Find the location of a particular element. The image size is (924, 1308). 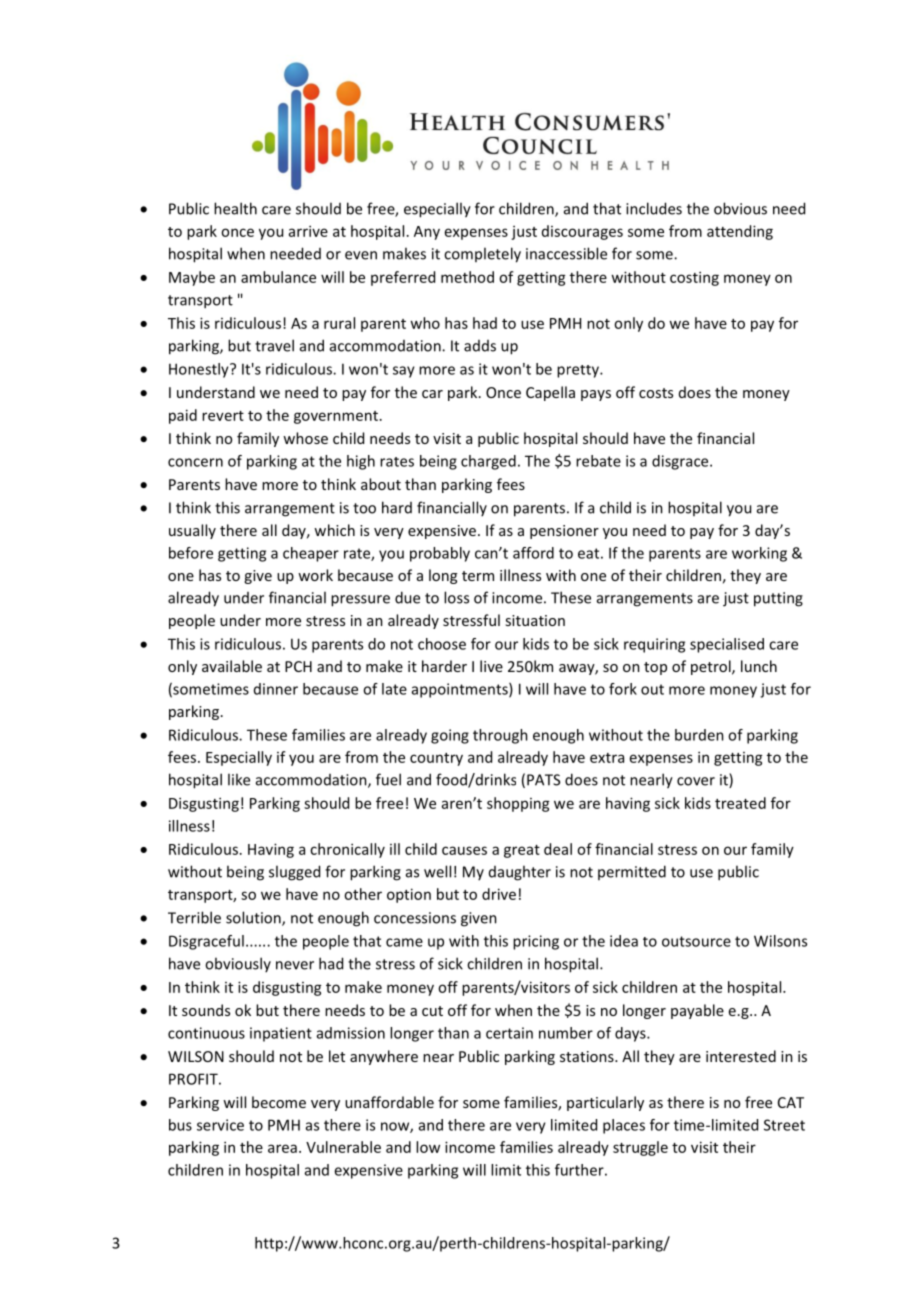

low is located at coordinates (428, 1147).
